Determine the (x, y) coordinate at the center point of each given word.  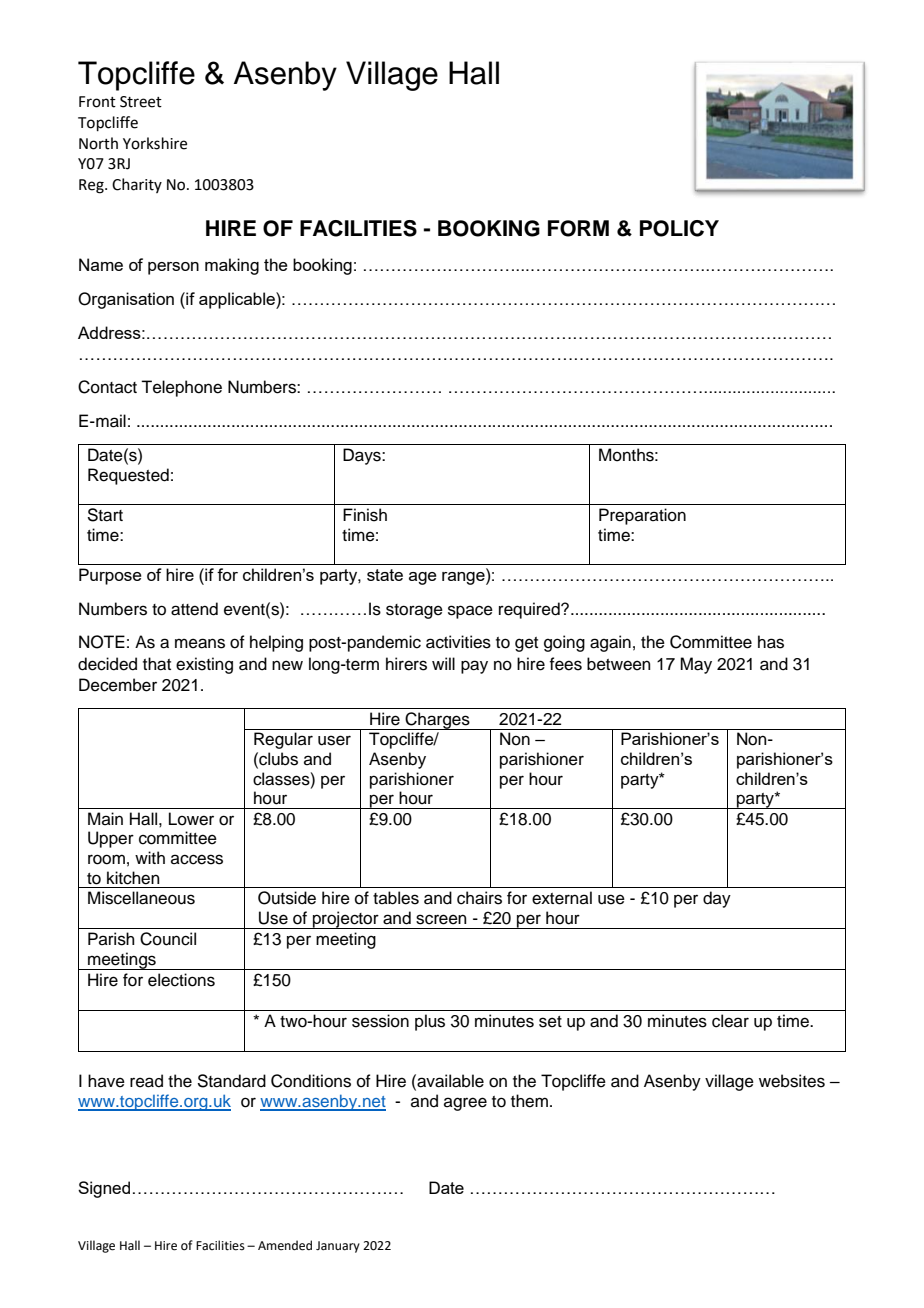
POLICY (679, 228)
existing (204, 665)
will (443, 663)
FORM (578, 228)
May (696, 665)
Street (141, 102)
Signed (104, 1189)
